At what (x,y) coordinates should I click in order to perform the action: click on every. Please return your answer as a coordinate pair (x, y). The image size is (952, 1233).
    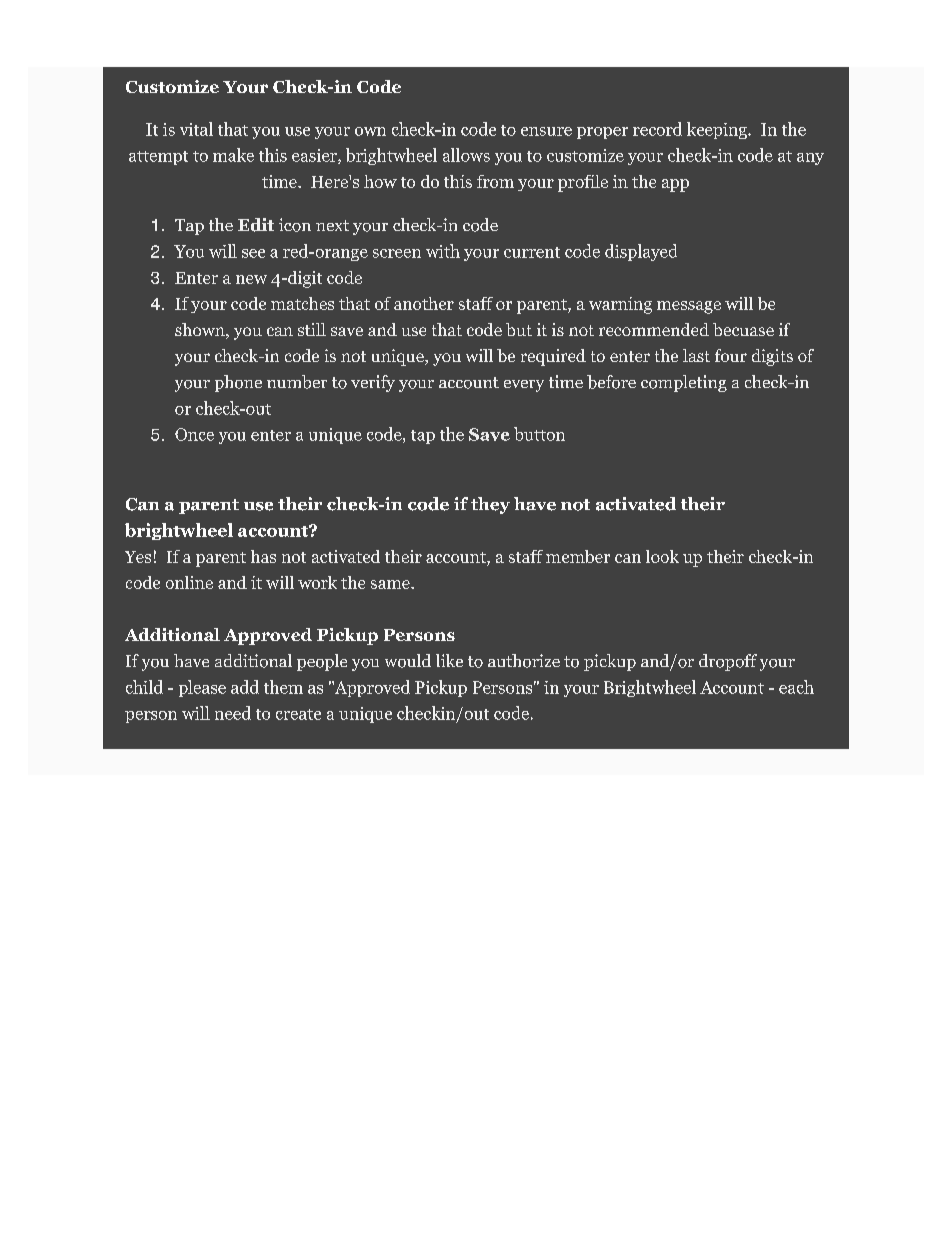
    Looking at the image, I should click on (524, 386).
